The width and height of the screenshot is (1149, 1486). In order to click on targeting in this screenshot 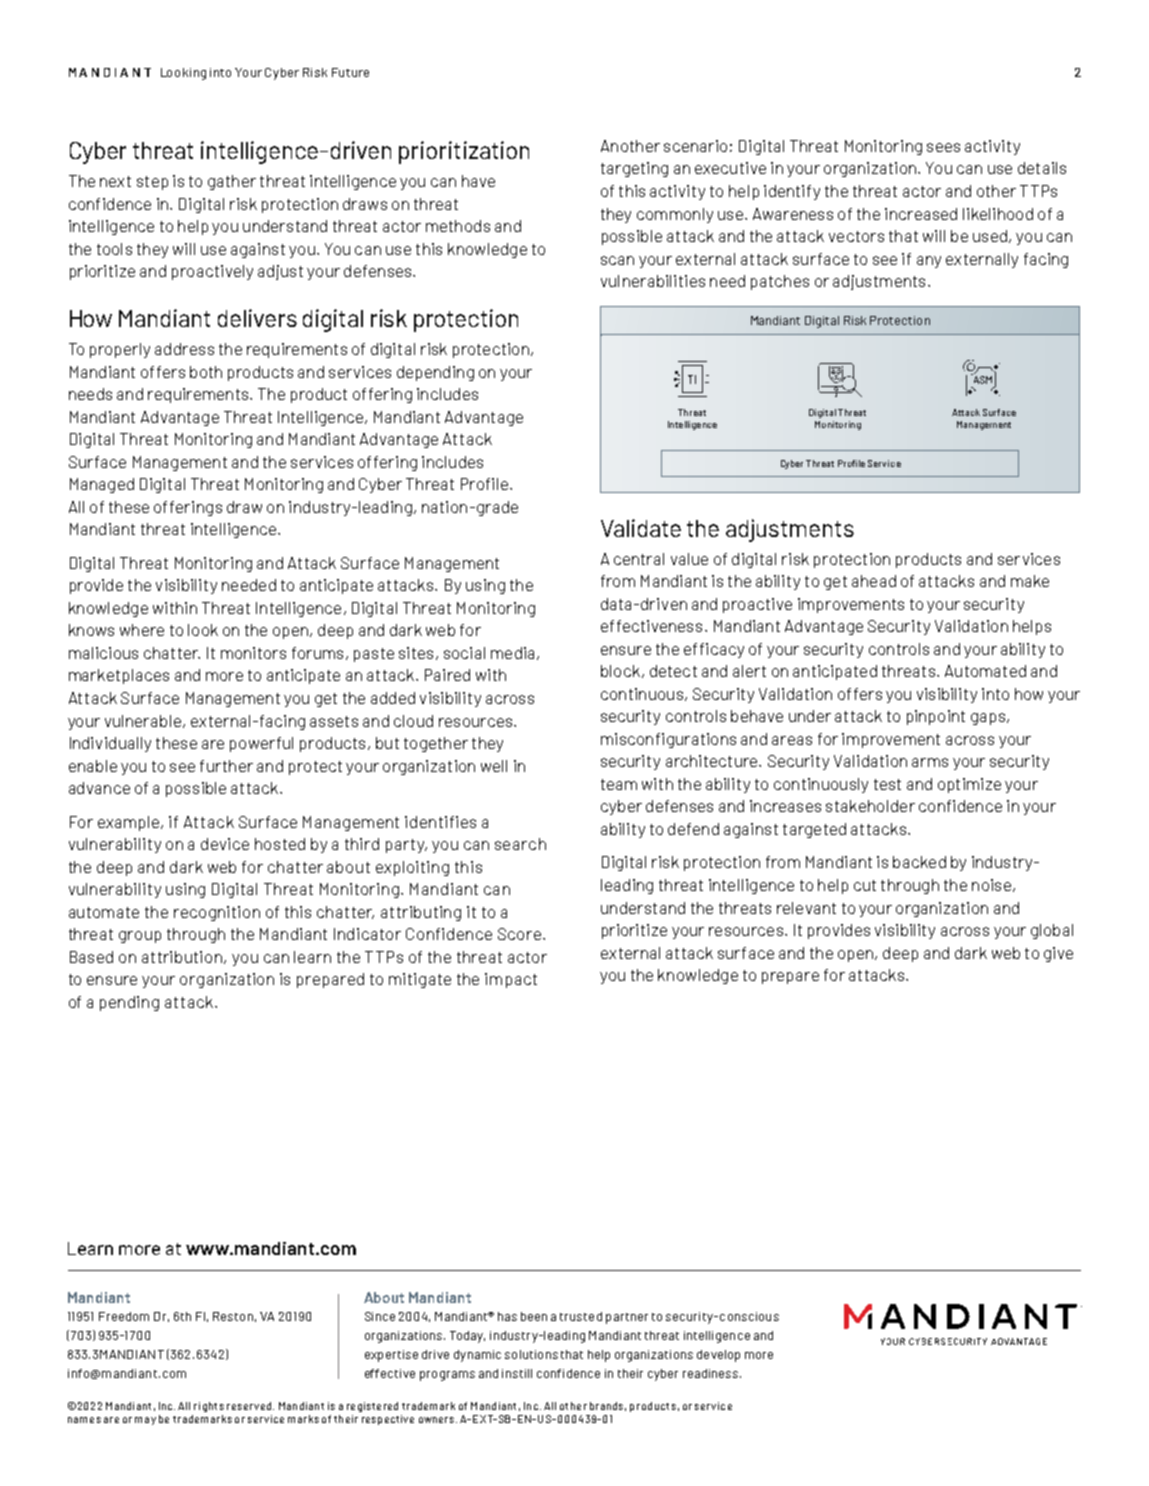, I will do `click(634, 169)`.
